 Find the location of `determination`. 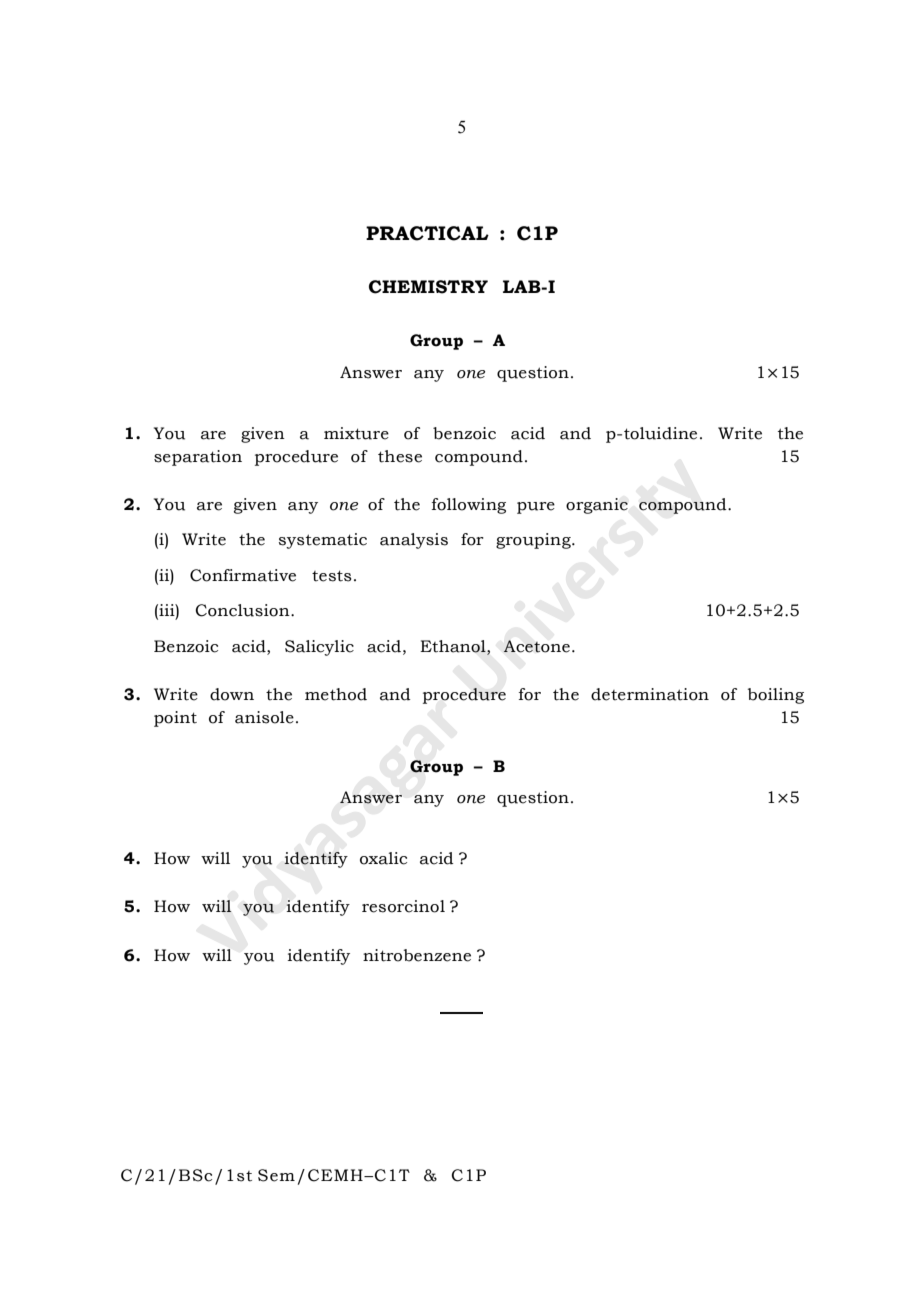

determination is located at coordinates (650, 694).
